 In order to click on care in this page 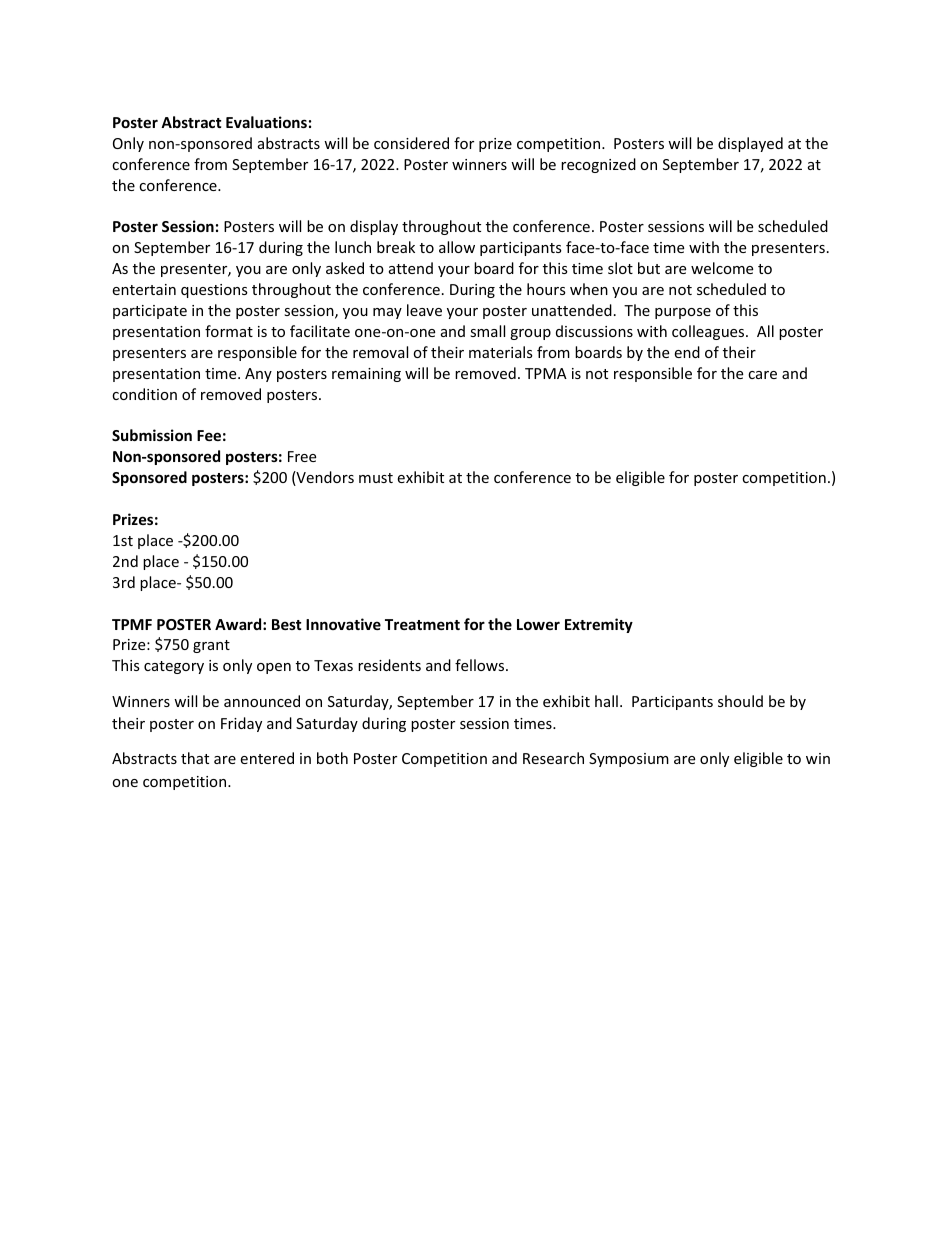, I will do `click(762, 375)`.
